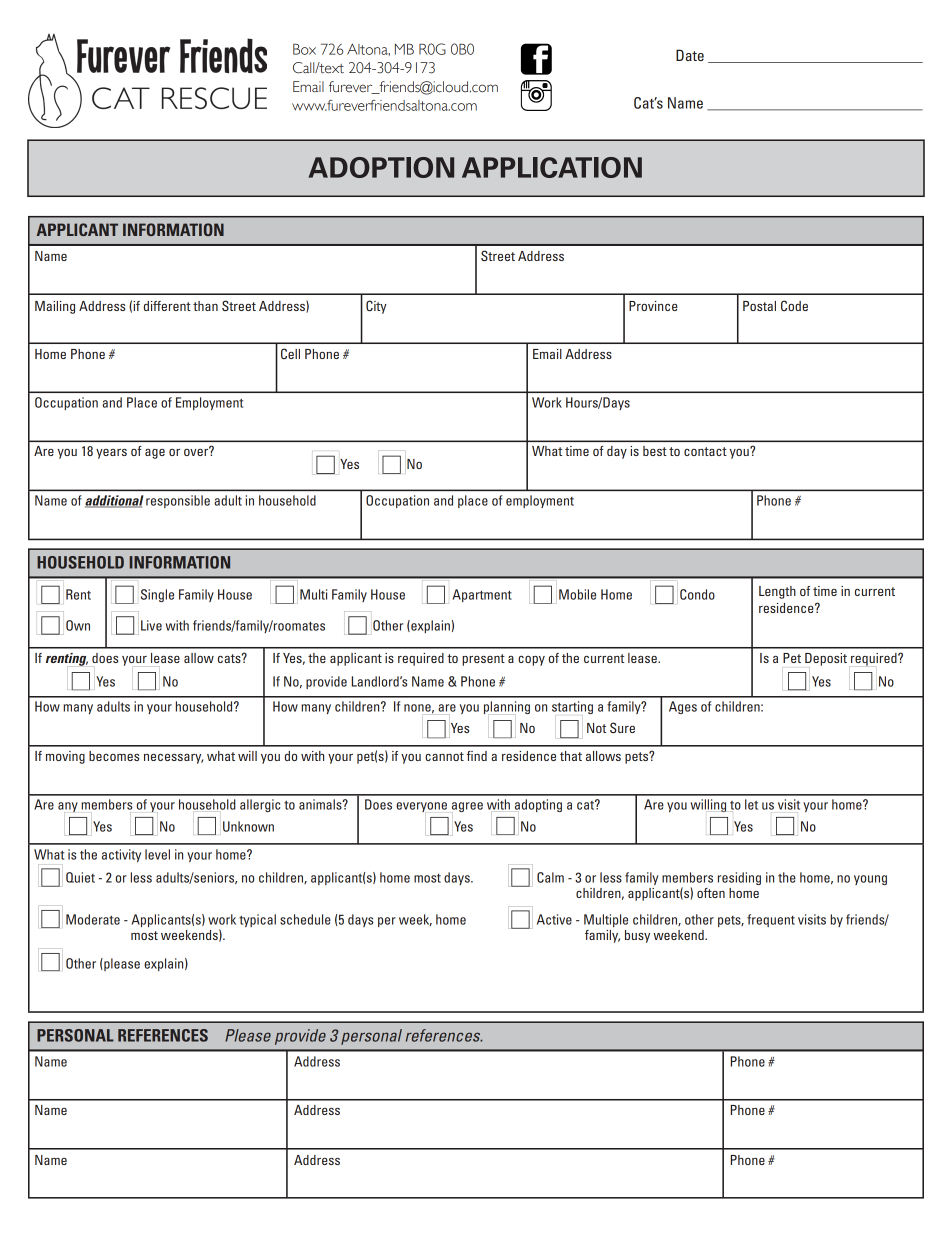  What do you see at coordinates (759, 306) in the screenshot?
I see `Postal` at bounding box center [759, 306].
